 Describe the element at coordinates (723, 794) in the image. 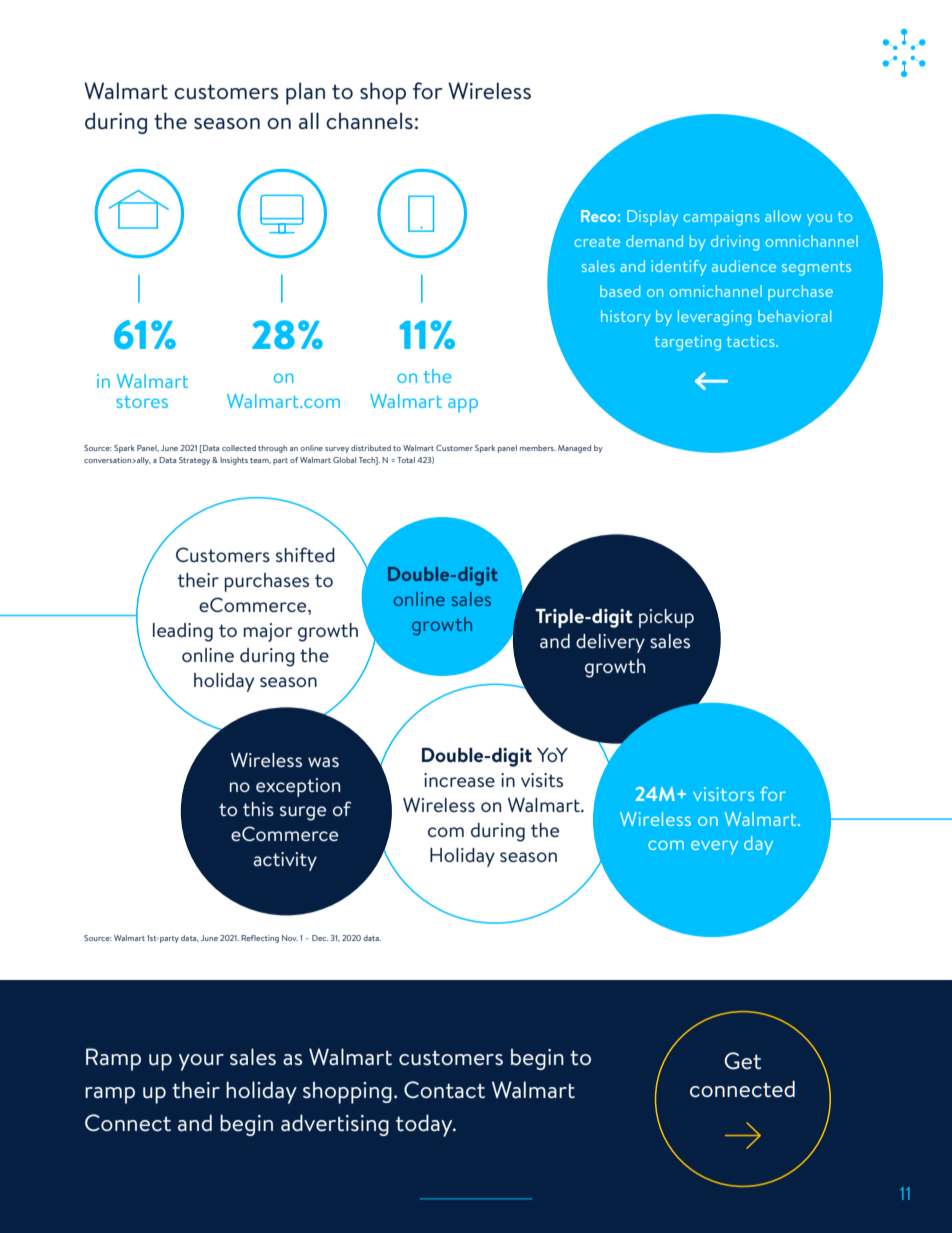

I see `visitors` at that location.
